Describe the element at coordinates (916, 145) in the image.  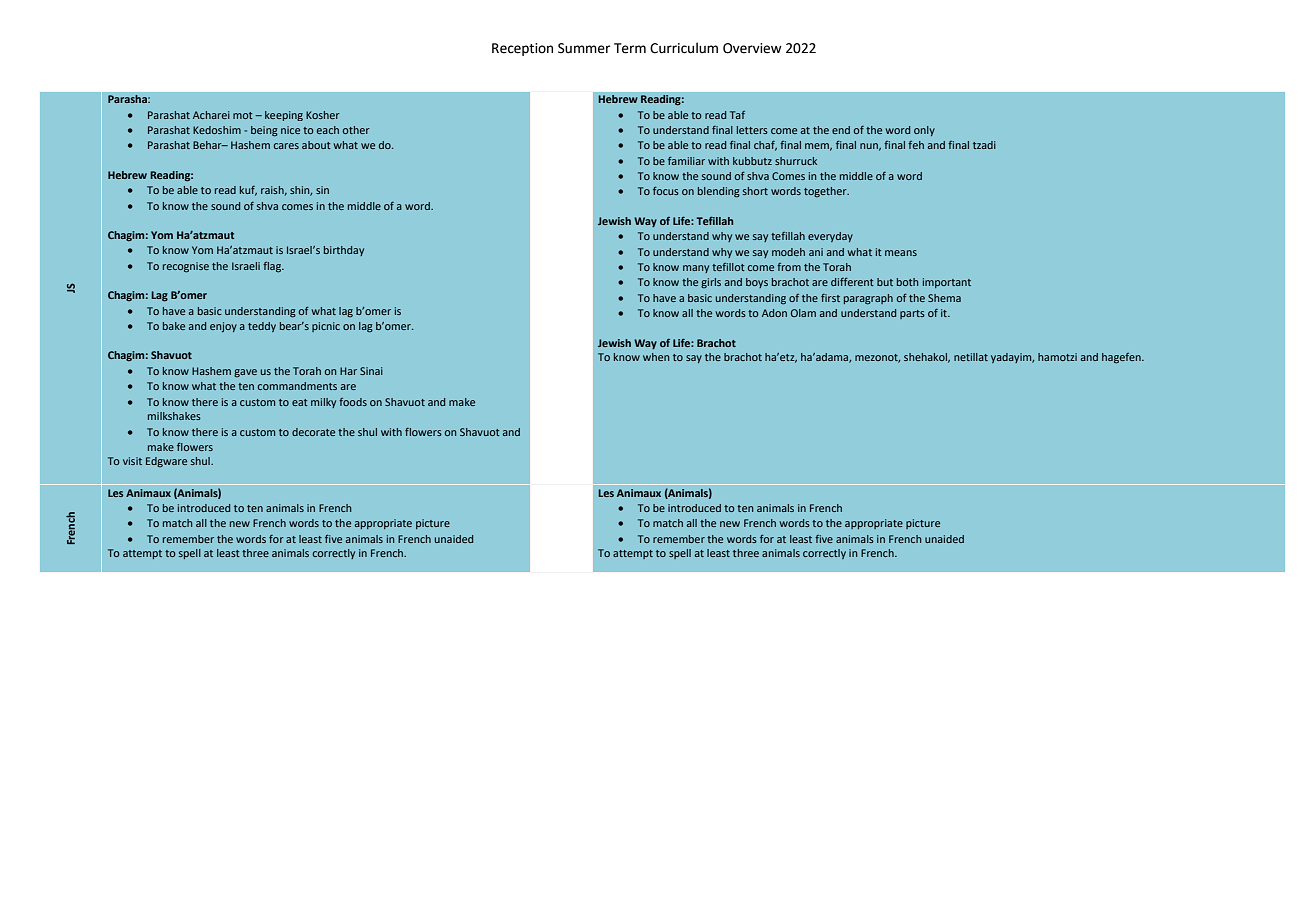
I see `feh` at that location.
